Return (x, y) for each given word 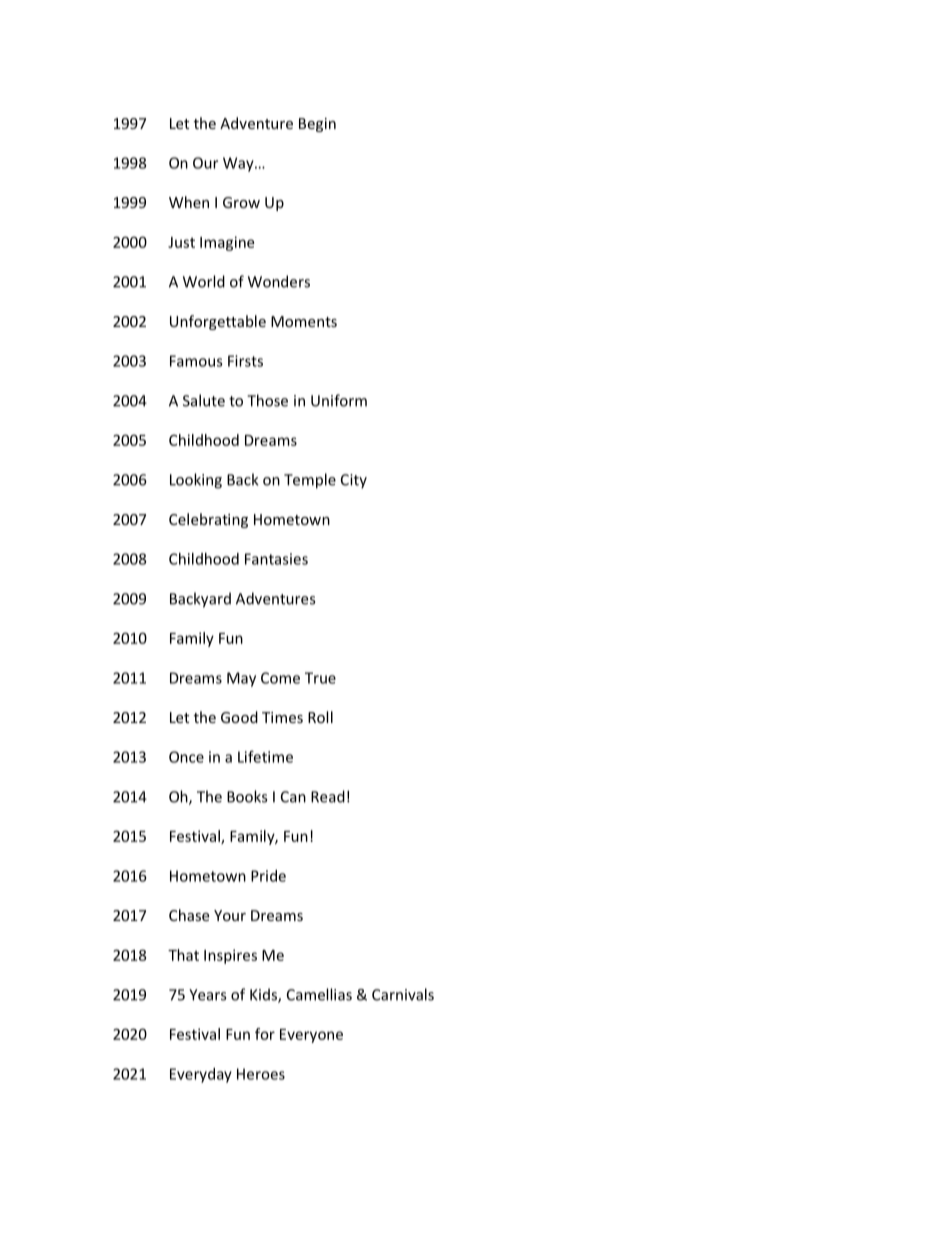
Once (186, 757)
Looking (196, 481)
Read (328, 796)
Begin (317, 125)
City (354, 481)
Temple (310, 481)
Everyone (311, 1036)
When (189, 202)
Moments (304, 321)
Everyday (201, 1075)
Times (282, 717)
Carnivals (403, 994)
